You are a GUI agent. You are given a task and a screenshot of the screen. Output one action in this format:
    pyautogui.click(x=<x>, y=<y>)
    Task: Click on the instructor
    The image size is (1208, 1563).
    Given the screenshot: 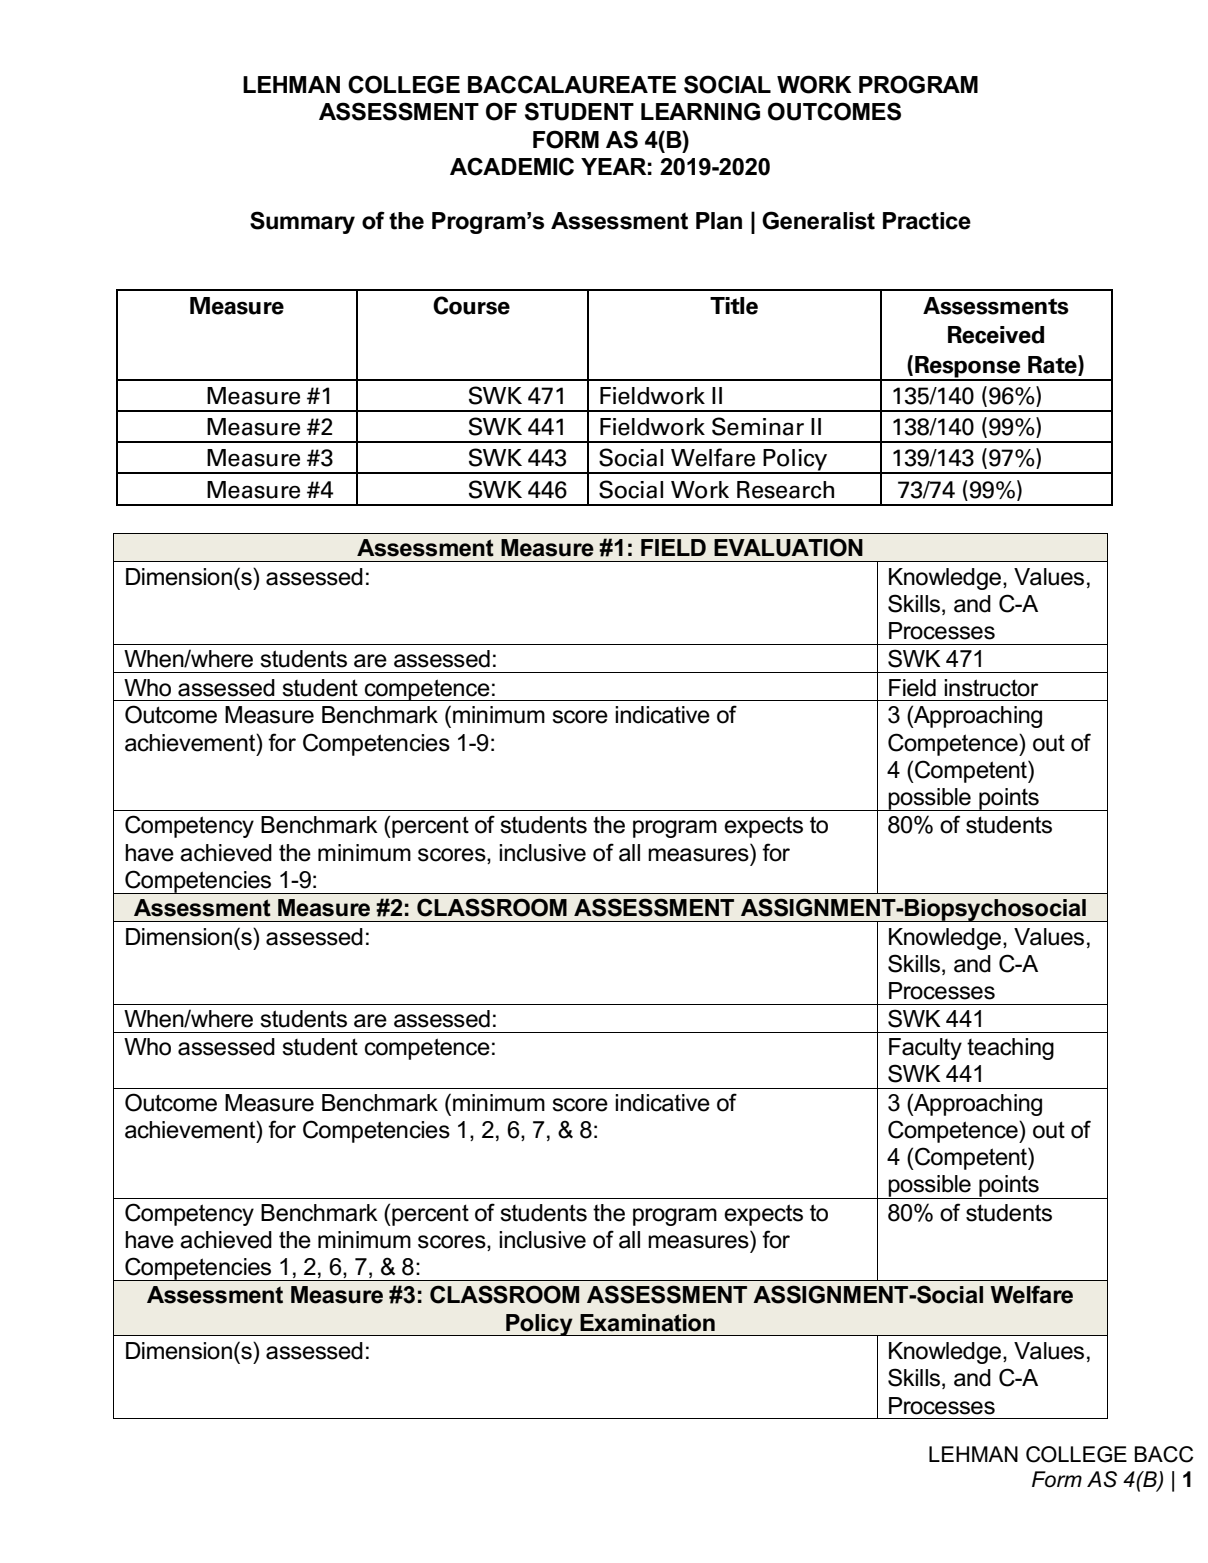 What is the action you would take?
    pyautogui.click(x=991, y=688)
